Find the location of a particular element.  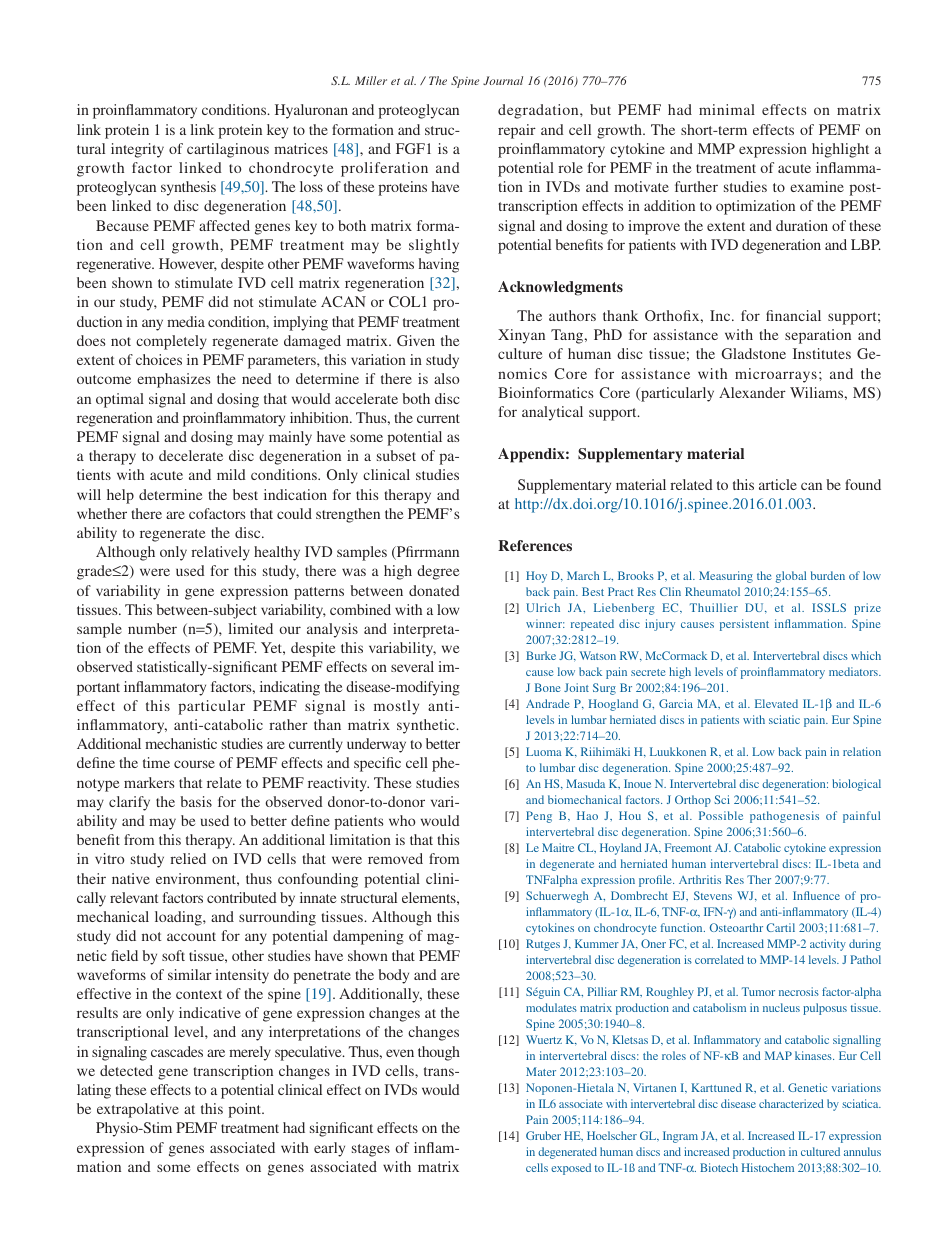

repair is located at coordinates (517, 131).
